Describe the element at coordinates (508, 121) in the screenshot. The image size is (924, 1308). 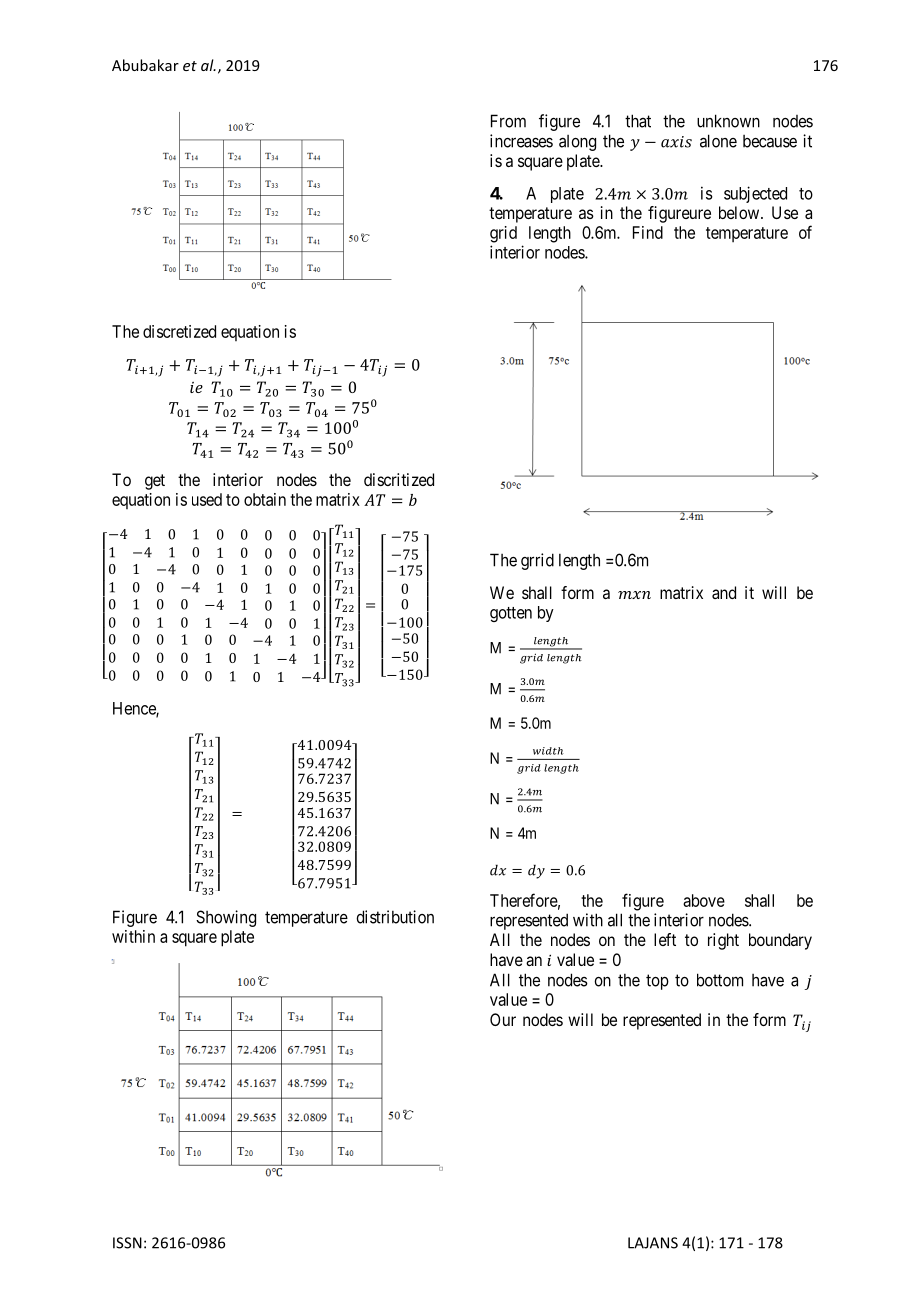
I see `From` at that location.
